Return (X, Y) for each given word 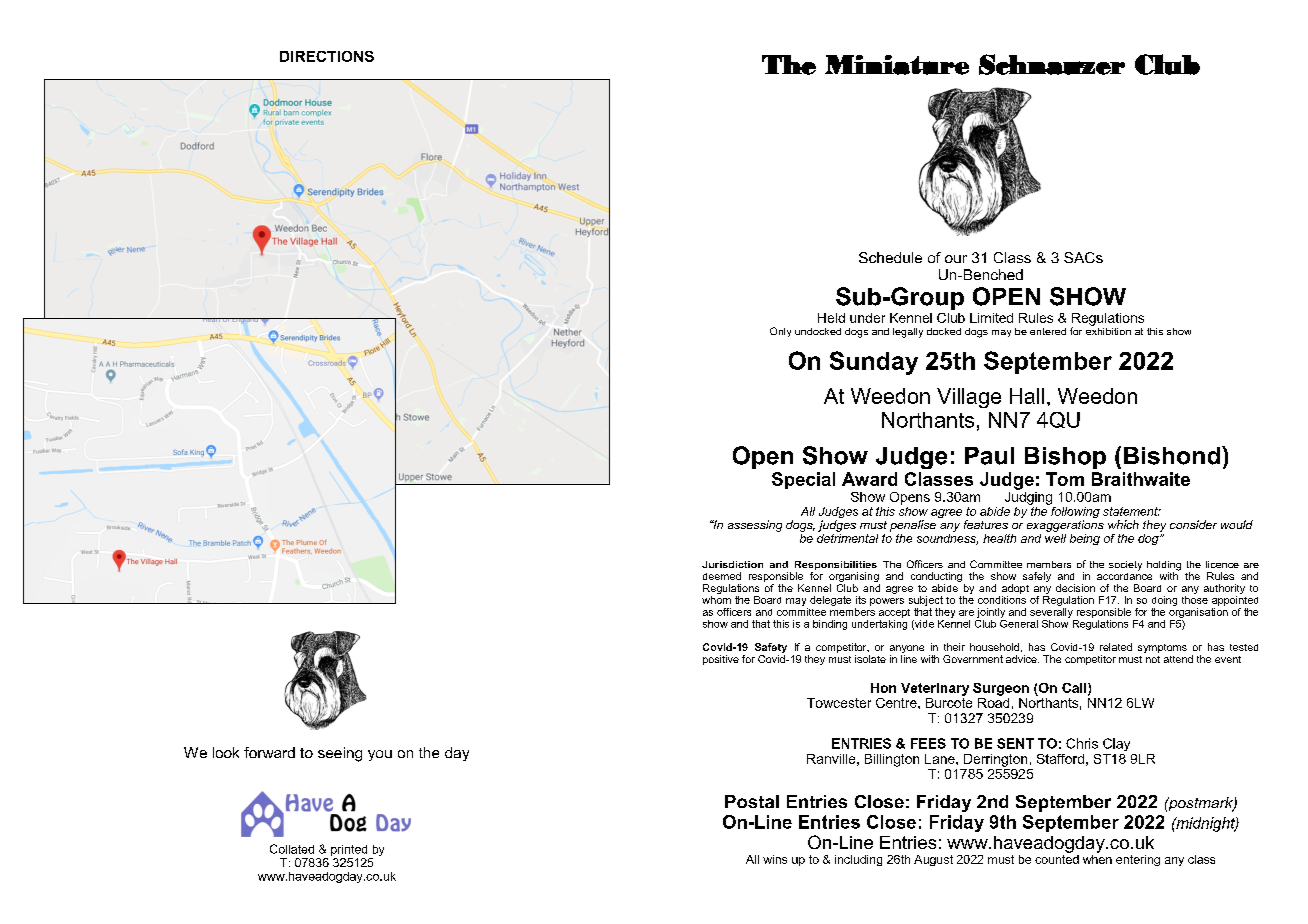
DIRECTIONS (327, 56)
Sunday (874, 363)
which (1123, 524)
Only (780, 332)
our (956, 259)
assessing (755, 526)
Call (1075, 689)
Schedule (890, 257)
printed (349, 850)
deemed (722, 576)
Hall (1027, 396)
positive (721, 660)
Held (831, 318)
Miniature (897, 65)
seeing (340, 754)
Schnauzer (1052, 64)
